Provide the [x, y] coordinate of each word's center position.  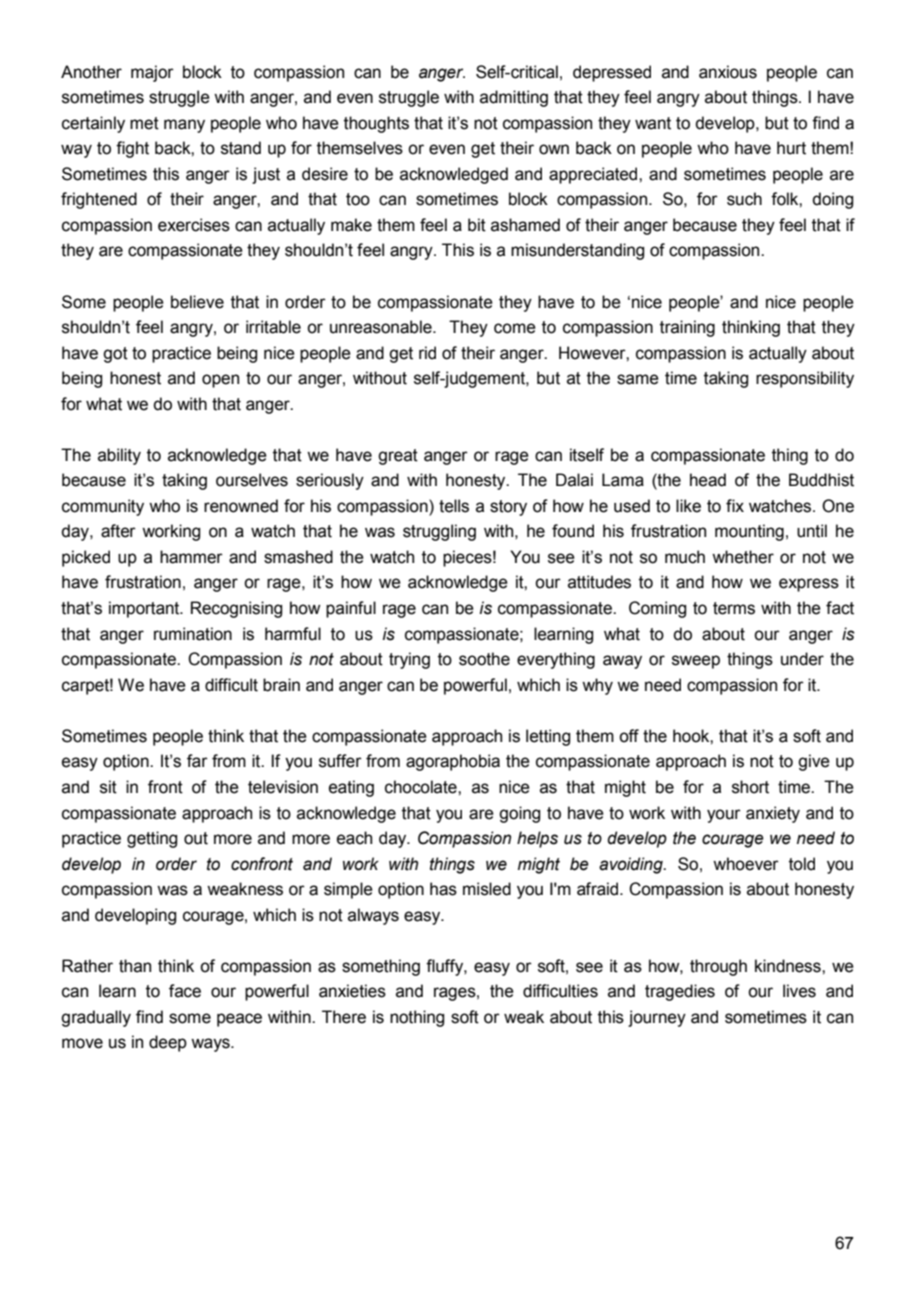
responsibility [805, 379]
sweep [696, 662]
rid [427, 353]
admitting [514, 98]
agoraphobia [453, 762]
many [184, 126]
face [185, 991]
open [220, 381]
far [197, 761]
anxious [728, 72]
